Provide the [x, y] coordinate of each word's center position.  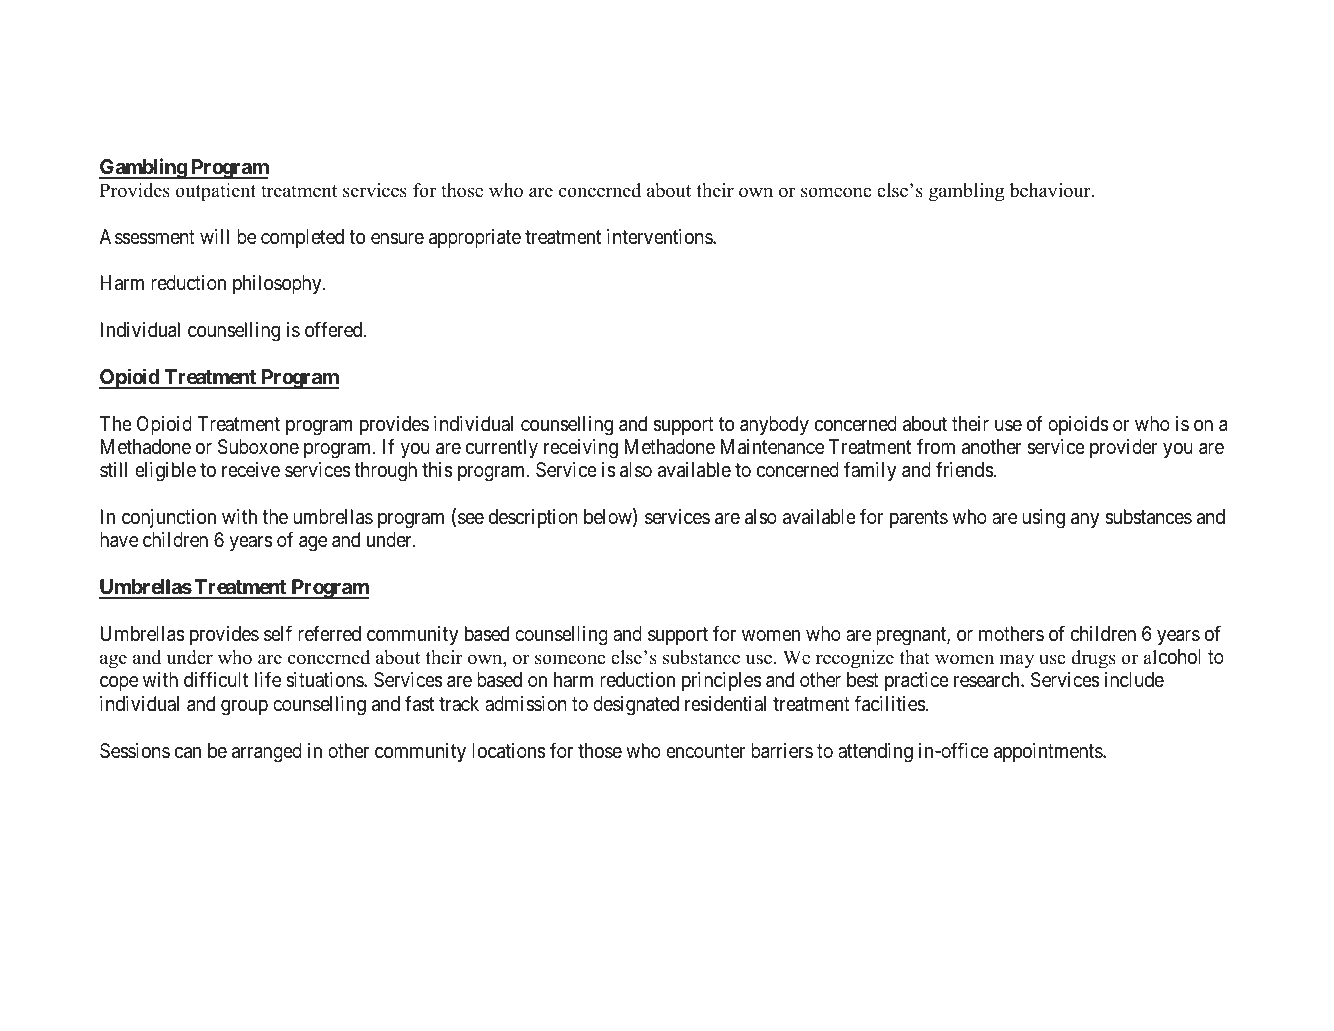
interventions [660, 236]
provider [1123, 448]
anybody [774, 425]
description [533, 518]
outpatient [215, 192]
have [119, 540]
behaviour [1051, 190]
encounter [705, 751]
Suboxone [258, 447]
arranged [267, 753]
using [1043, 519]
